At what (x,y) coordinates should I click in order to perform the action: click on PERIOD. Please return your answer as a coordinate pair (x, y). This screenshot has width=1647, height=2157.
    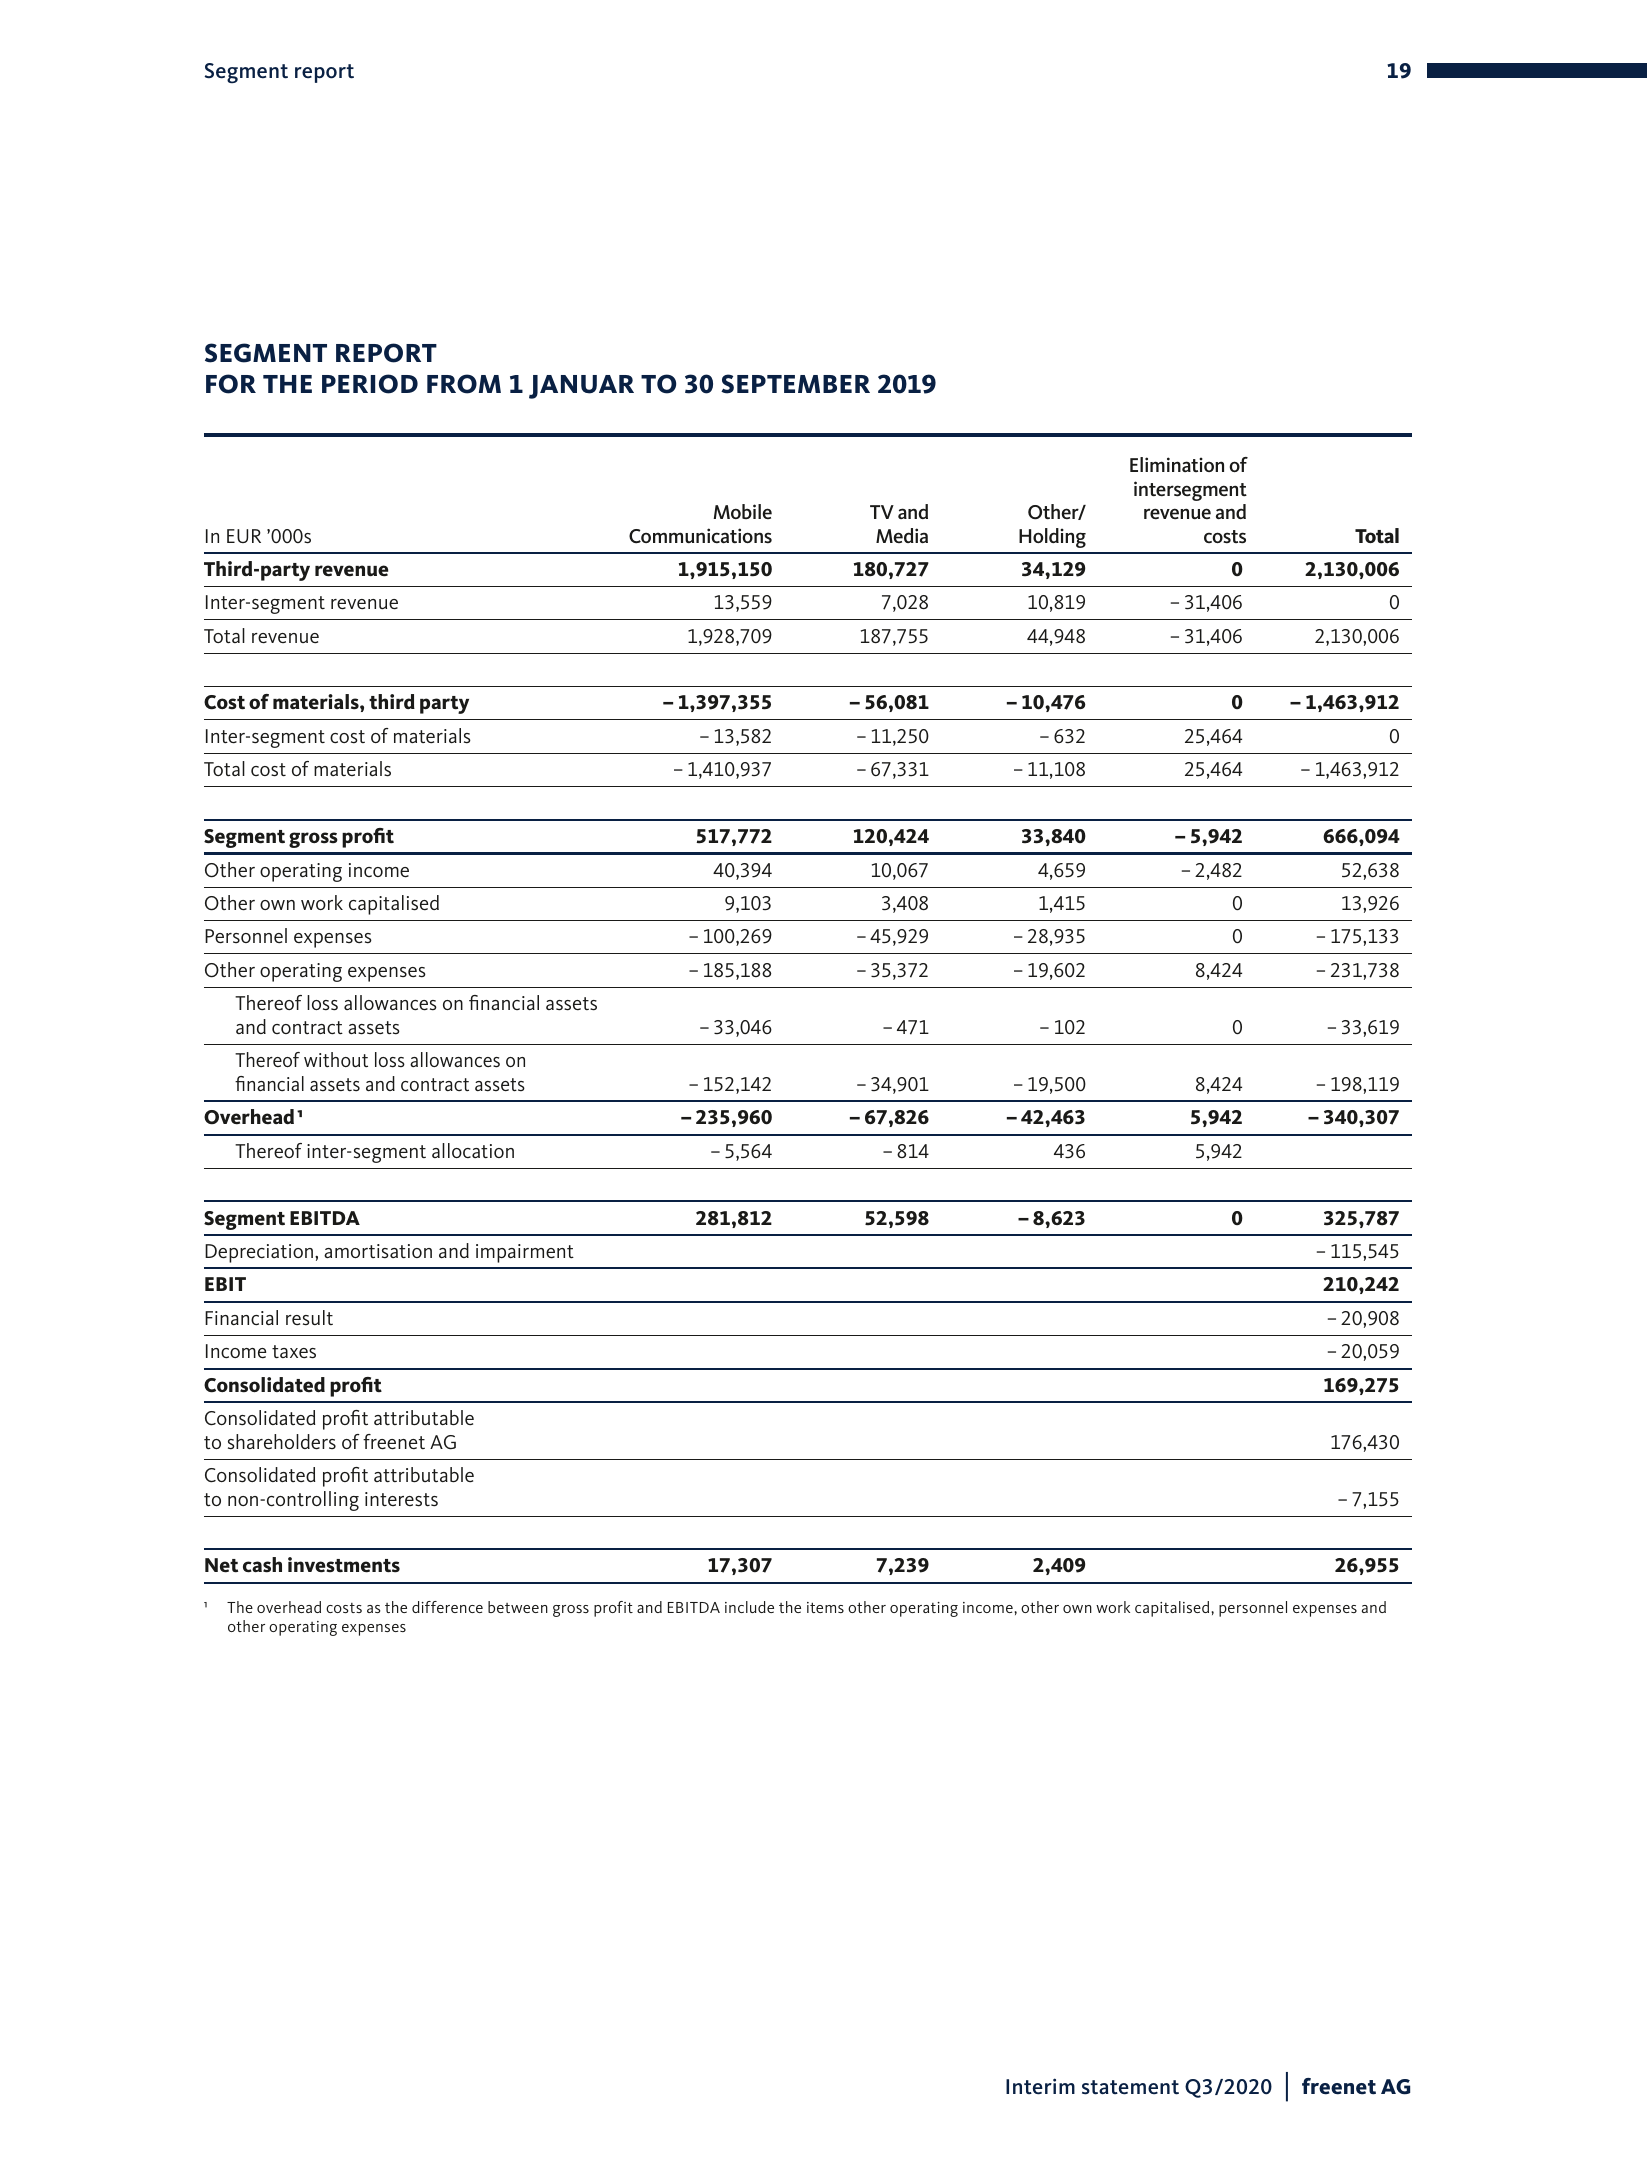
    Looking at the image, I should click on (370, 384).
